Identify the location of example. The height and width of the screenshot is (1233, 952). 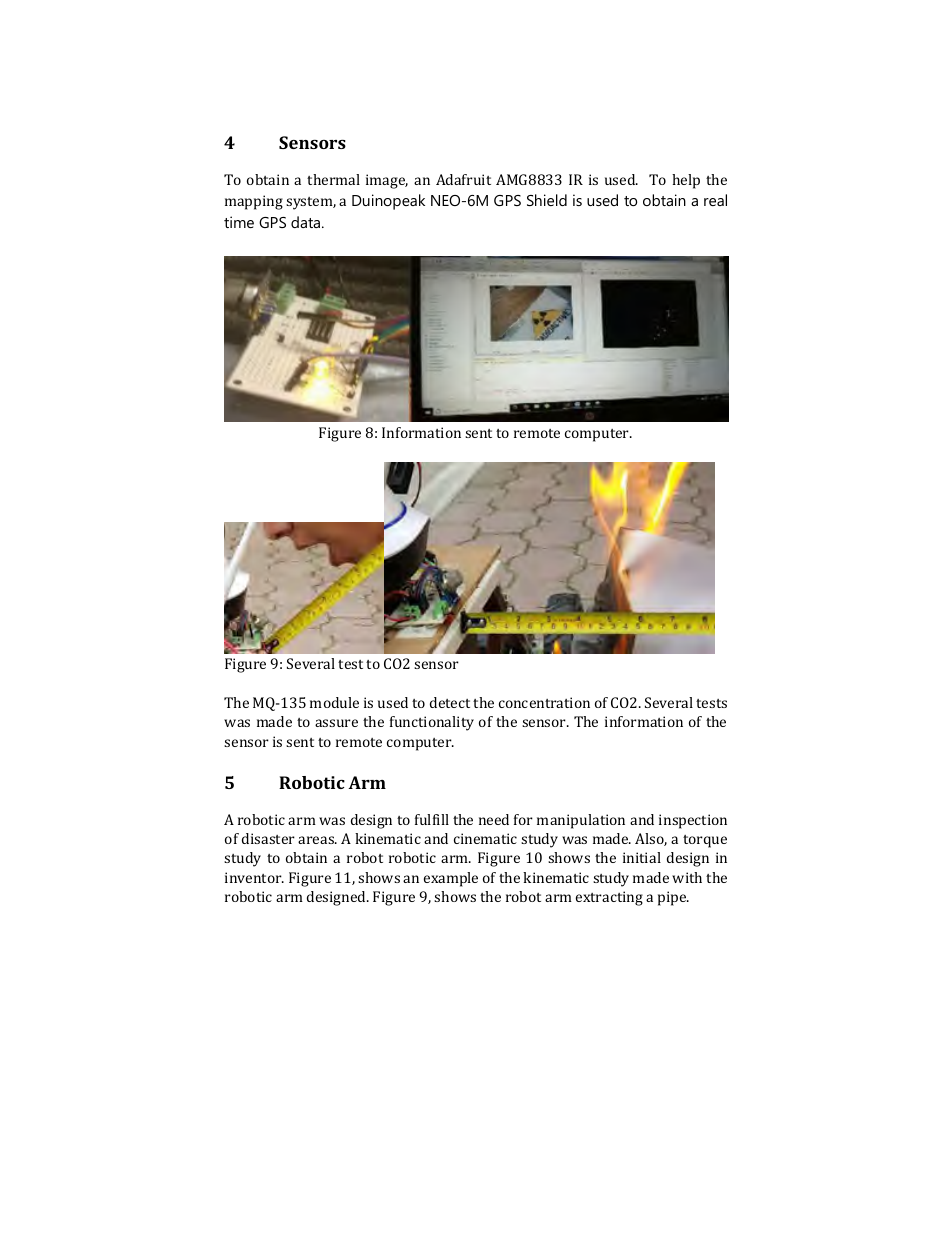
(451, 879).
